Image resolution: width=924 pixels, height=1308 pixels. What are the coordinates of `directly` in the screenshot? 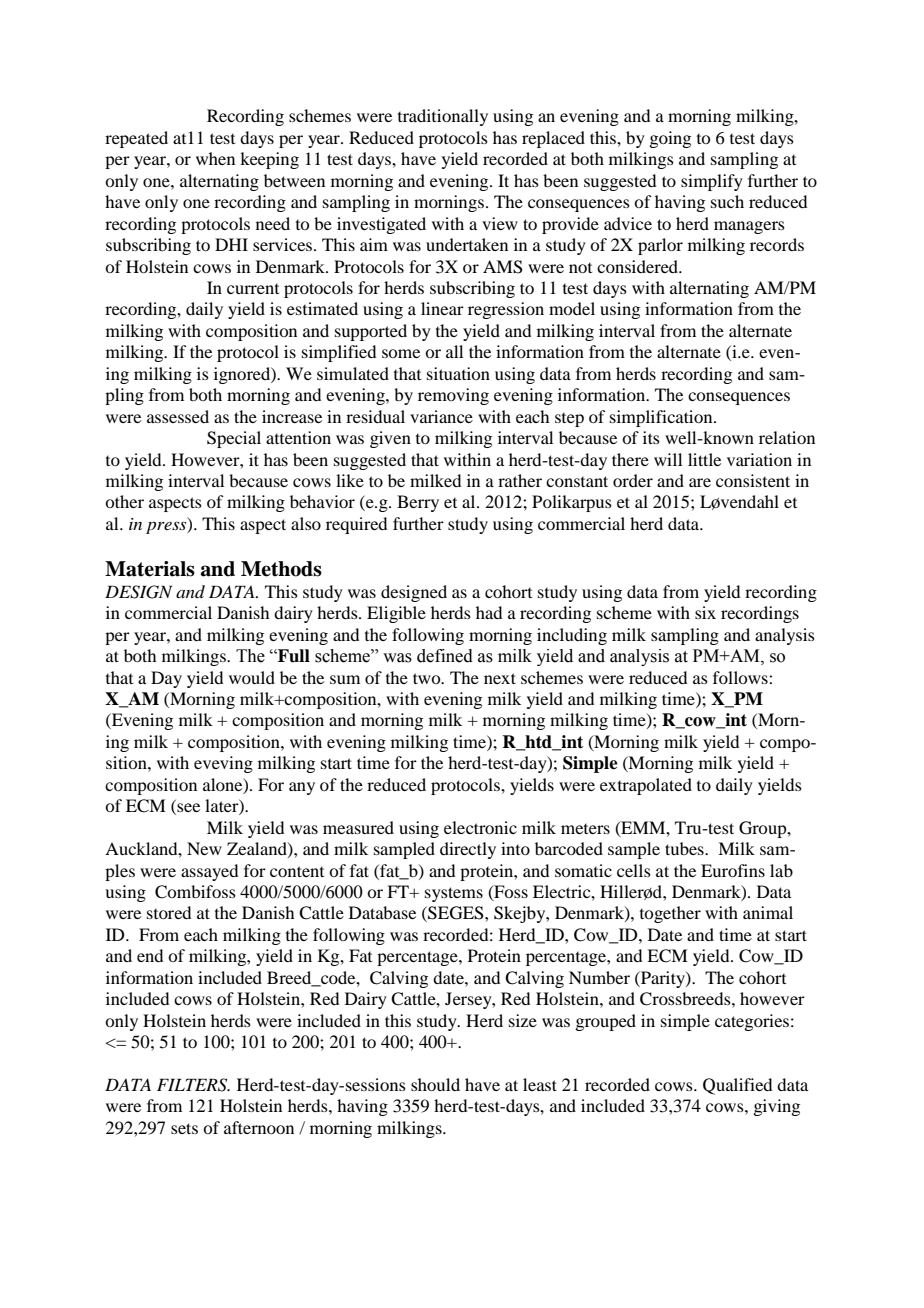 It's located at (468, 850).
